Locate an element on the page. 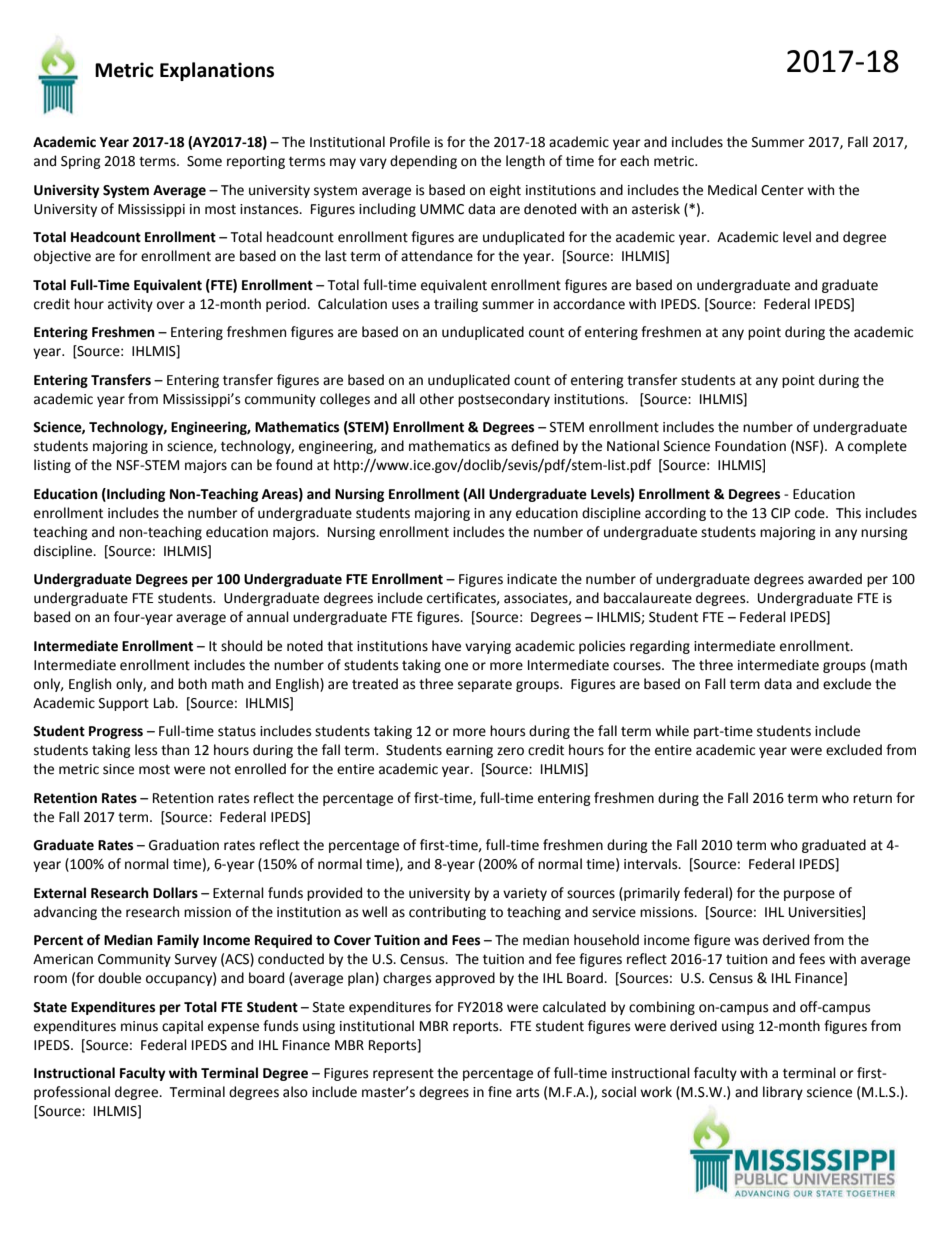 This image has width=952, height=1233. Lab is located at coordinates (165, 703).
